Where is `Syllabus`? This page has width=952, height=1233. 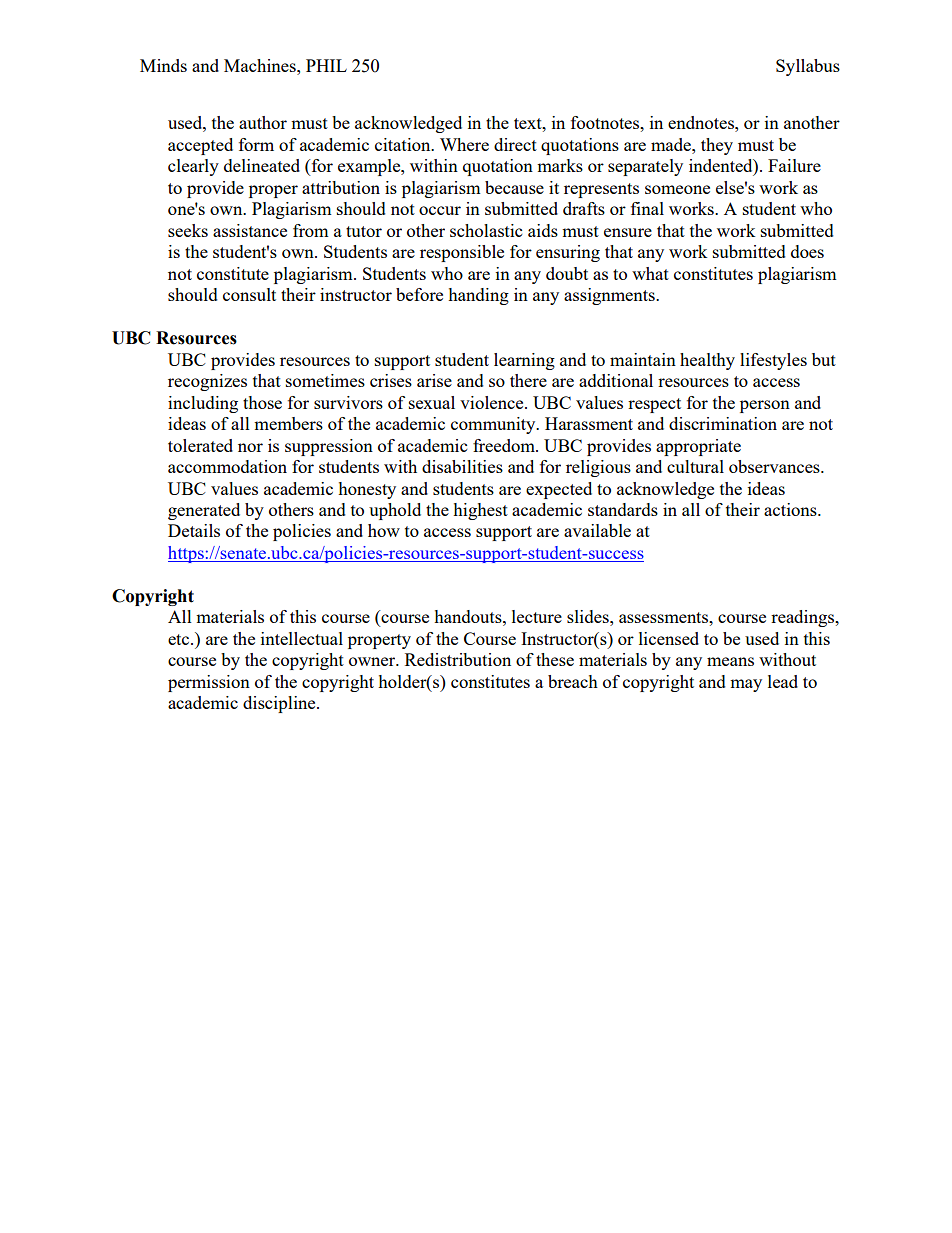 Syllabus is located at coordinates (808, 67).
